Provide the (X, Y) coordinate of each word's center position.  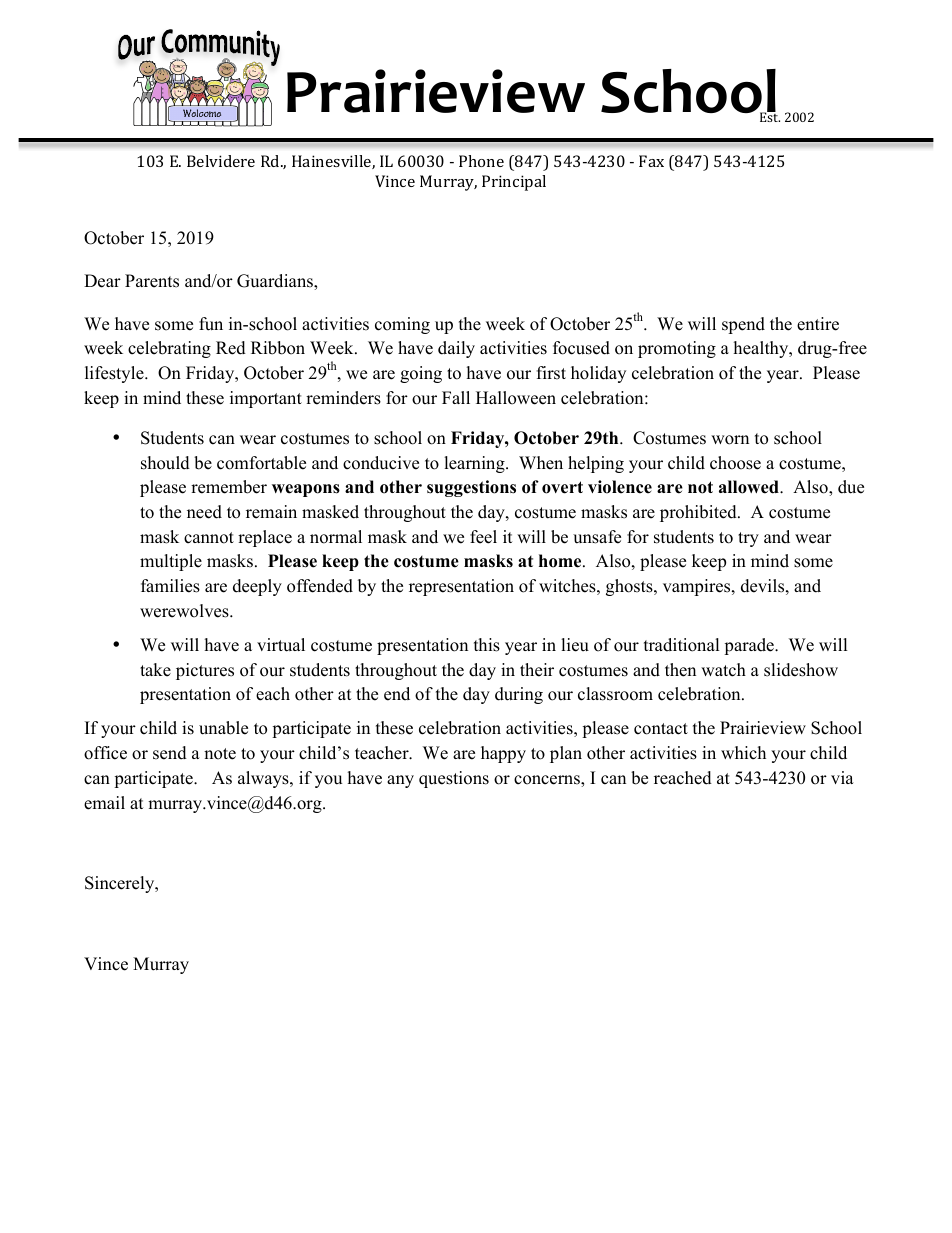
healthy (762, 349)
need (204, 512)
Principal (514, 183)
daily (456, 349)
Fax (651, 161)
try (748, 539)
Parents (152, 281)
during (519, 695)
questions (454, 779)
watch (723, 670)
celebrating (169, 349)
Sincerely (121, 884)
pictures (205, 671)
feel (483, 537)
